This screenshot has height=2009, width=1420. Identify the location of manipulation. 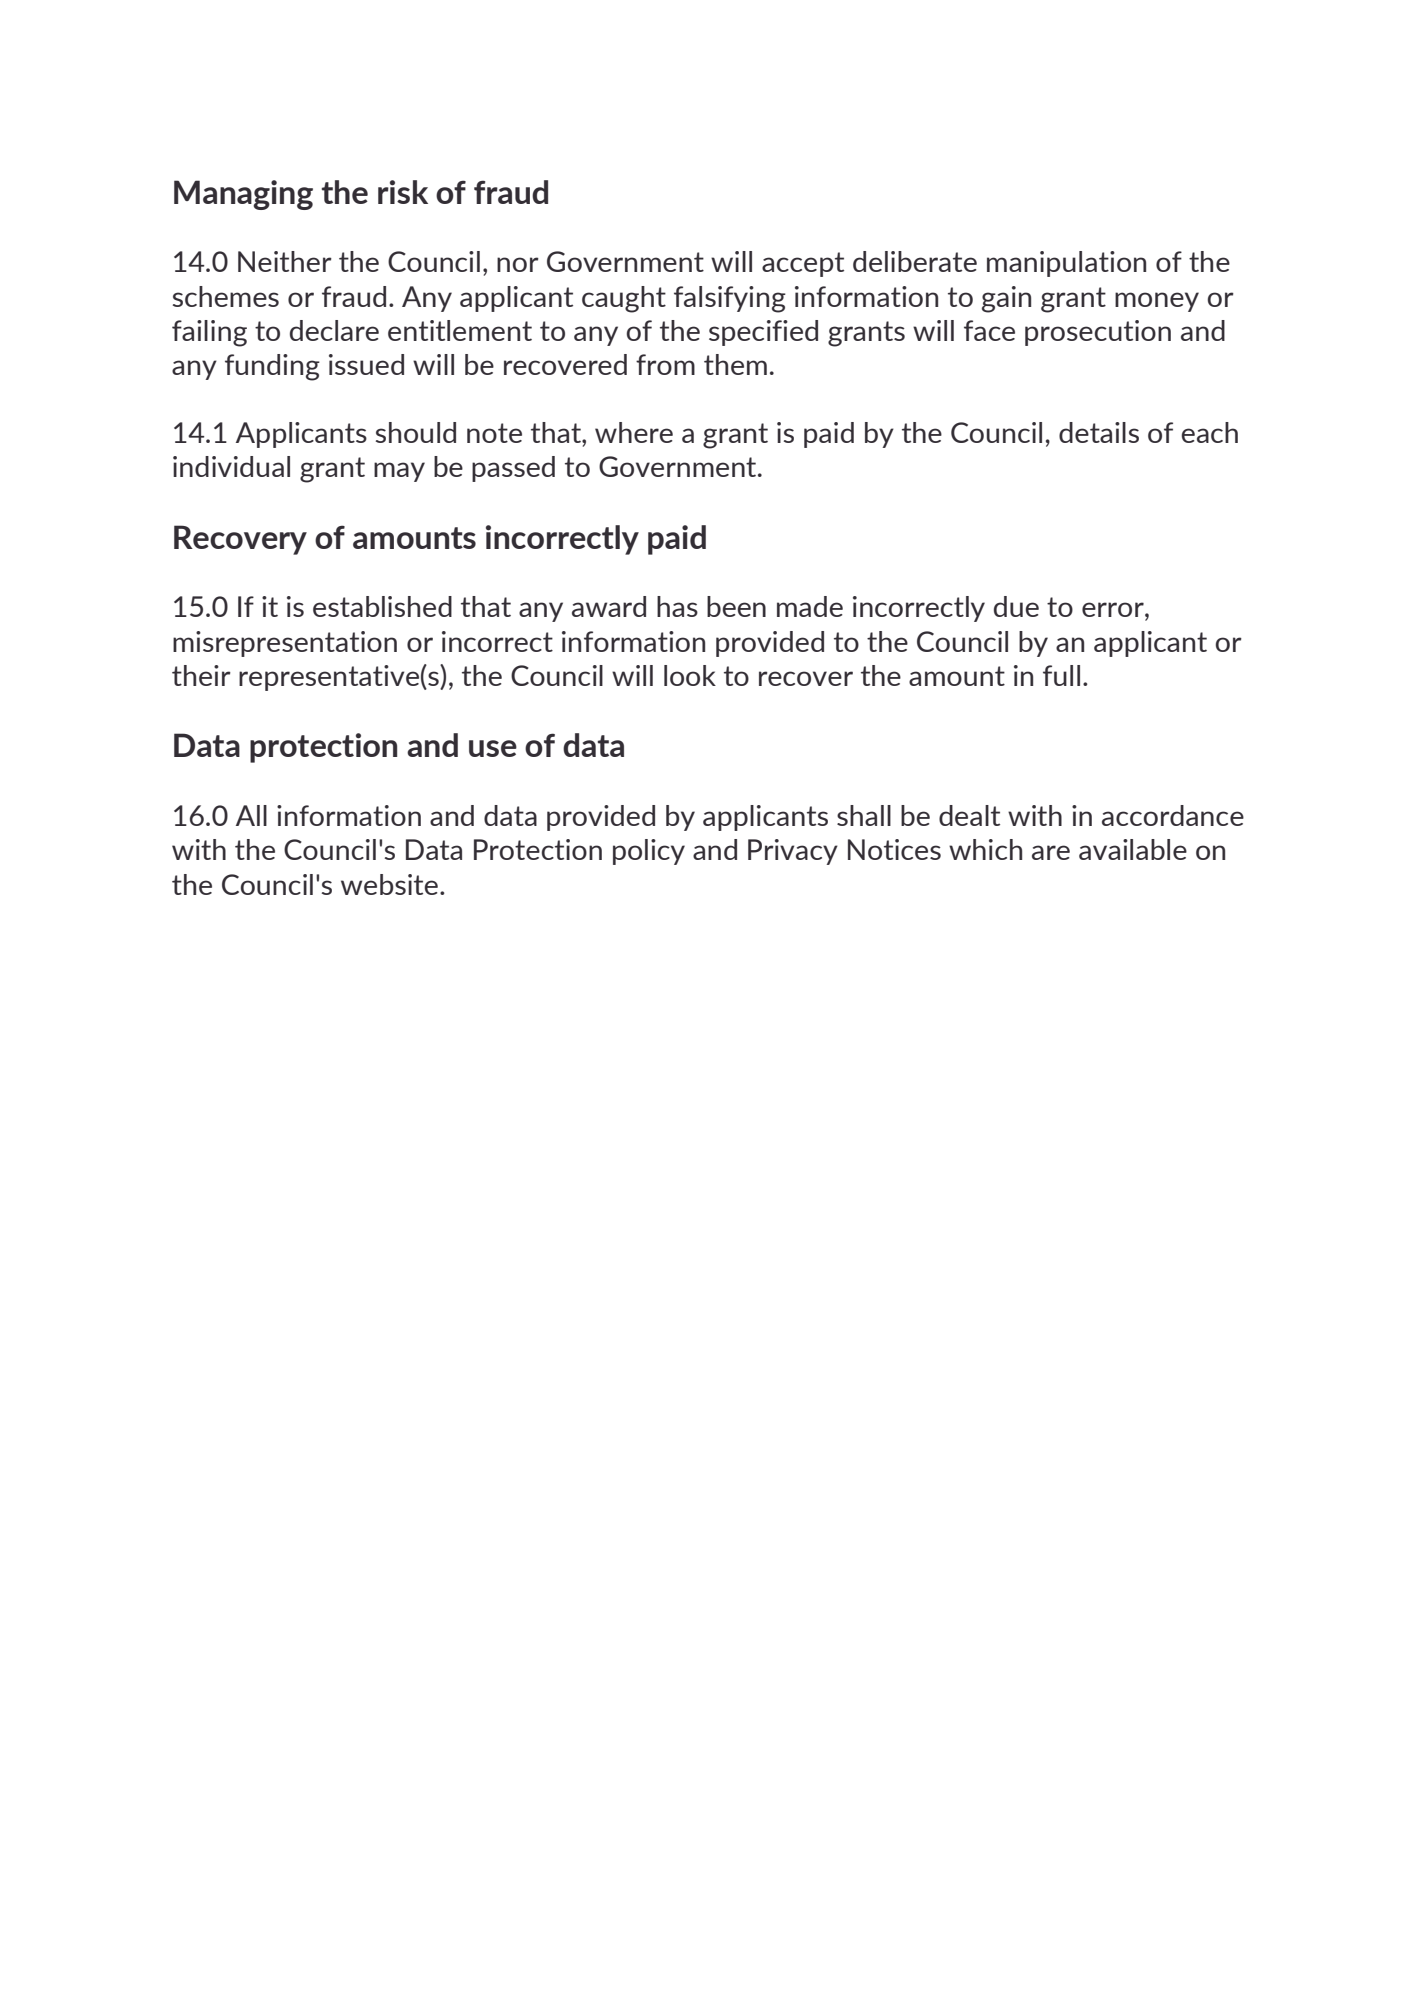
(1066, 264).
